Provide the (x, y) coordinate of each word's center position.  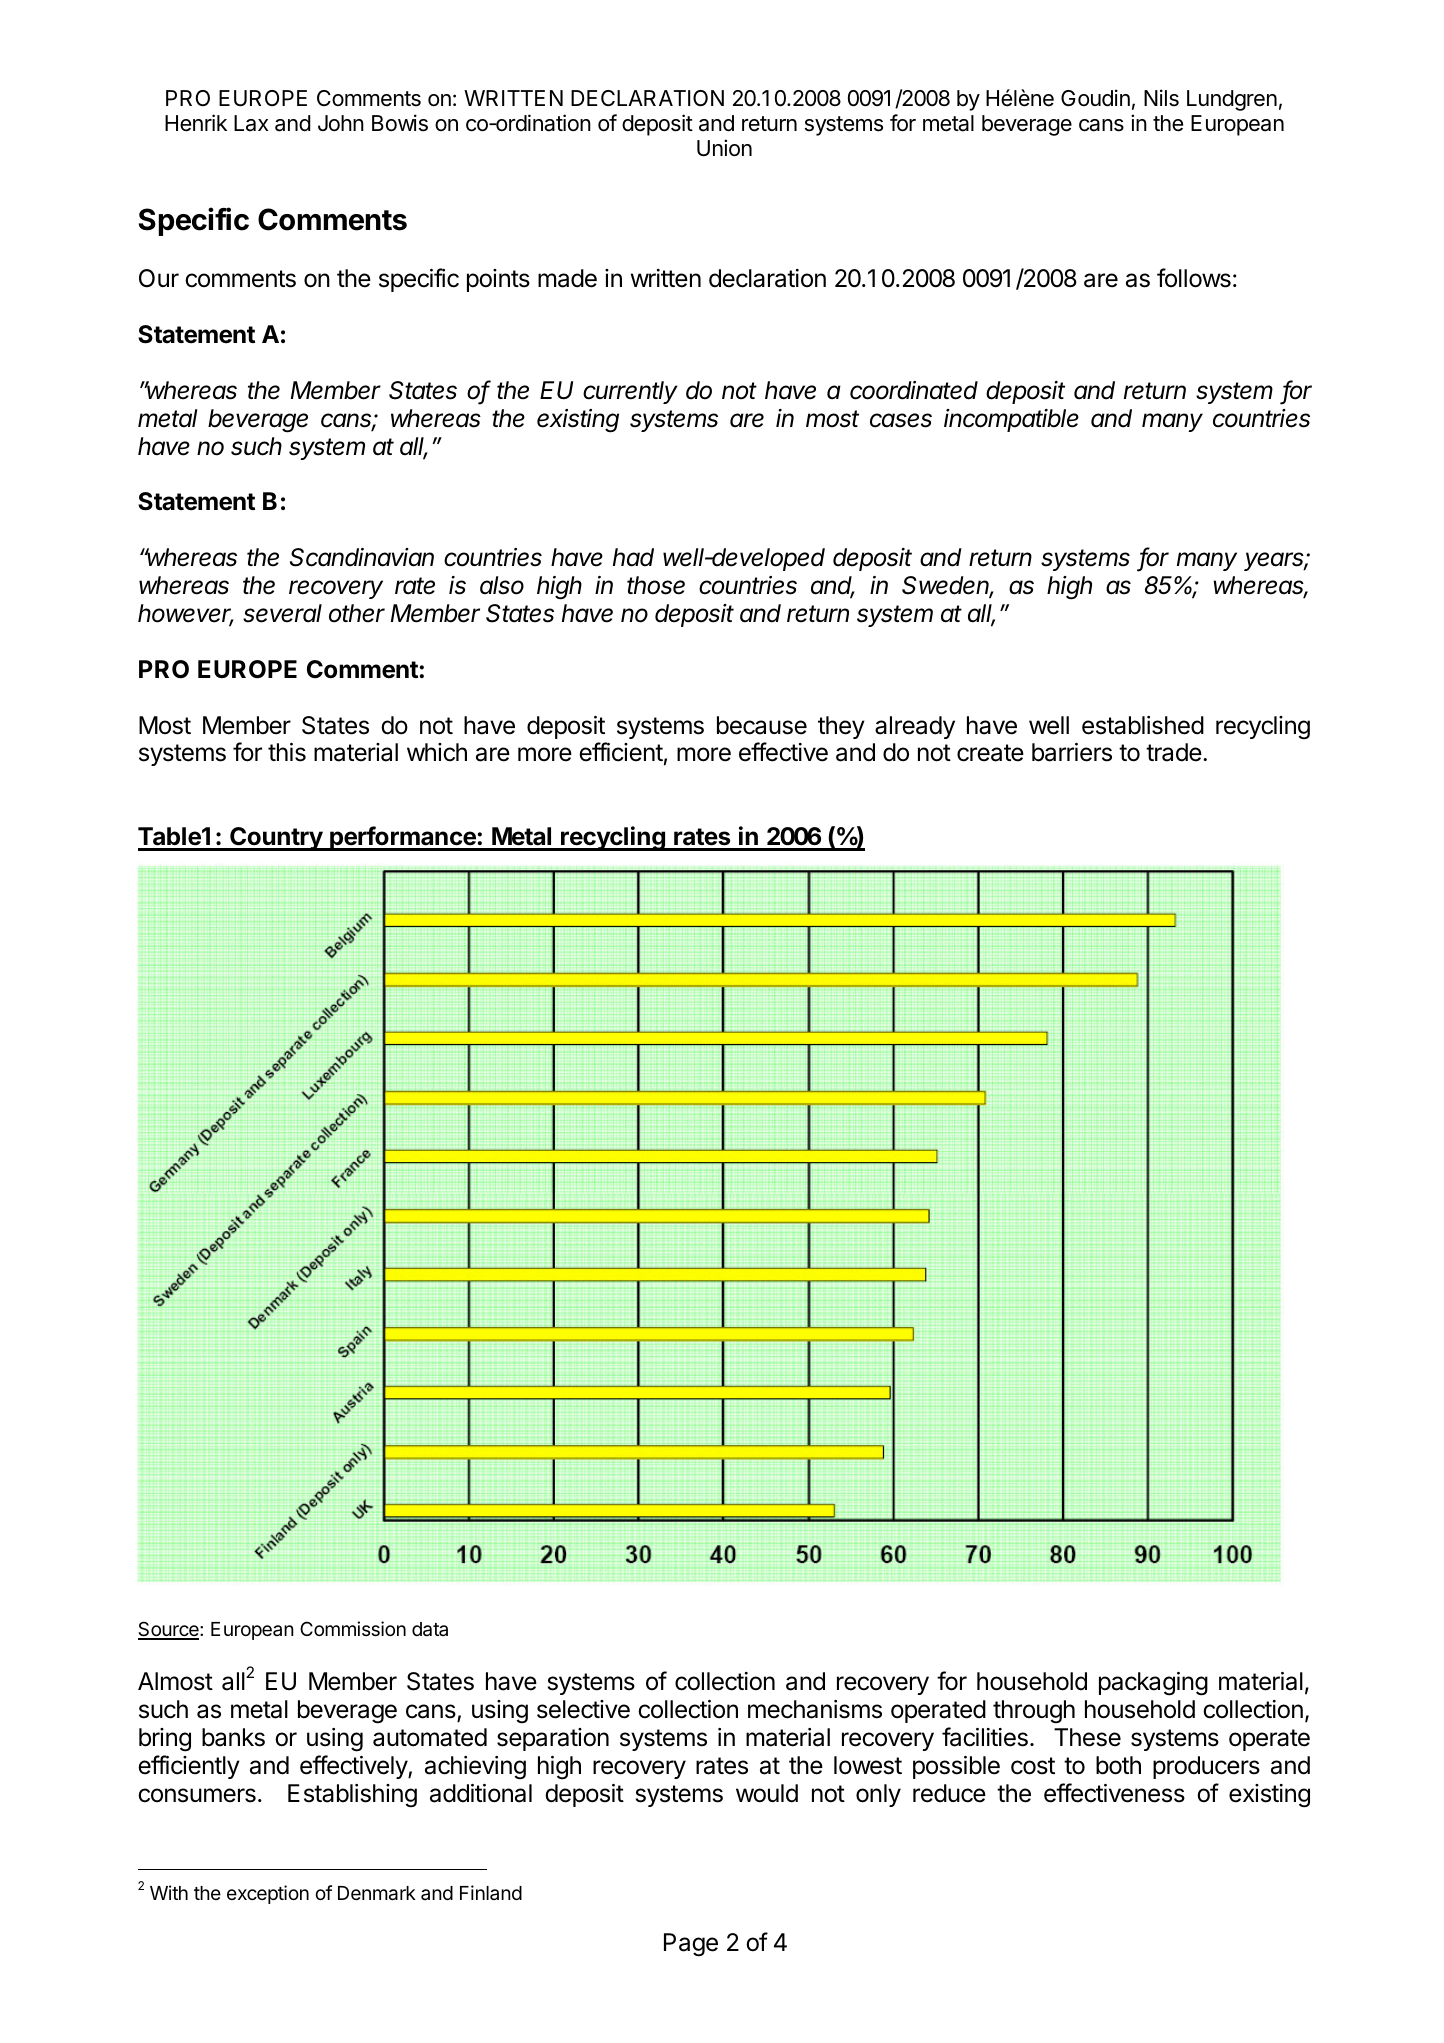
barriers (1072, 752)
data (430, 1629)
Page (691, 1945)
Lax (251, 123)
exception (268, 1894)
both (1118, 1765)
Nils (1161, 98)
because (762, 725)
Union (724, 148)
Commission (353, 1628)
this (287, 752)
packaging (1153, 1684)
